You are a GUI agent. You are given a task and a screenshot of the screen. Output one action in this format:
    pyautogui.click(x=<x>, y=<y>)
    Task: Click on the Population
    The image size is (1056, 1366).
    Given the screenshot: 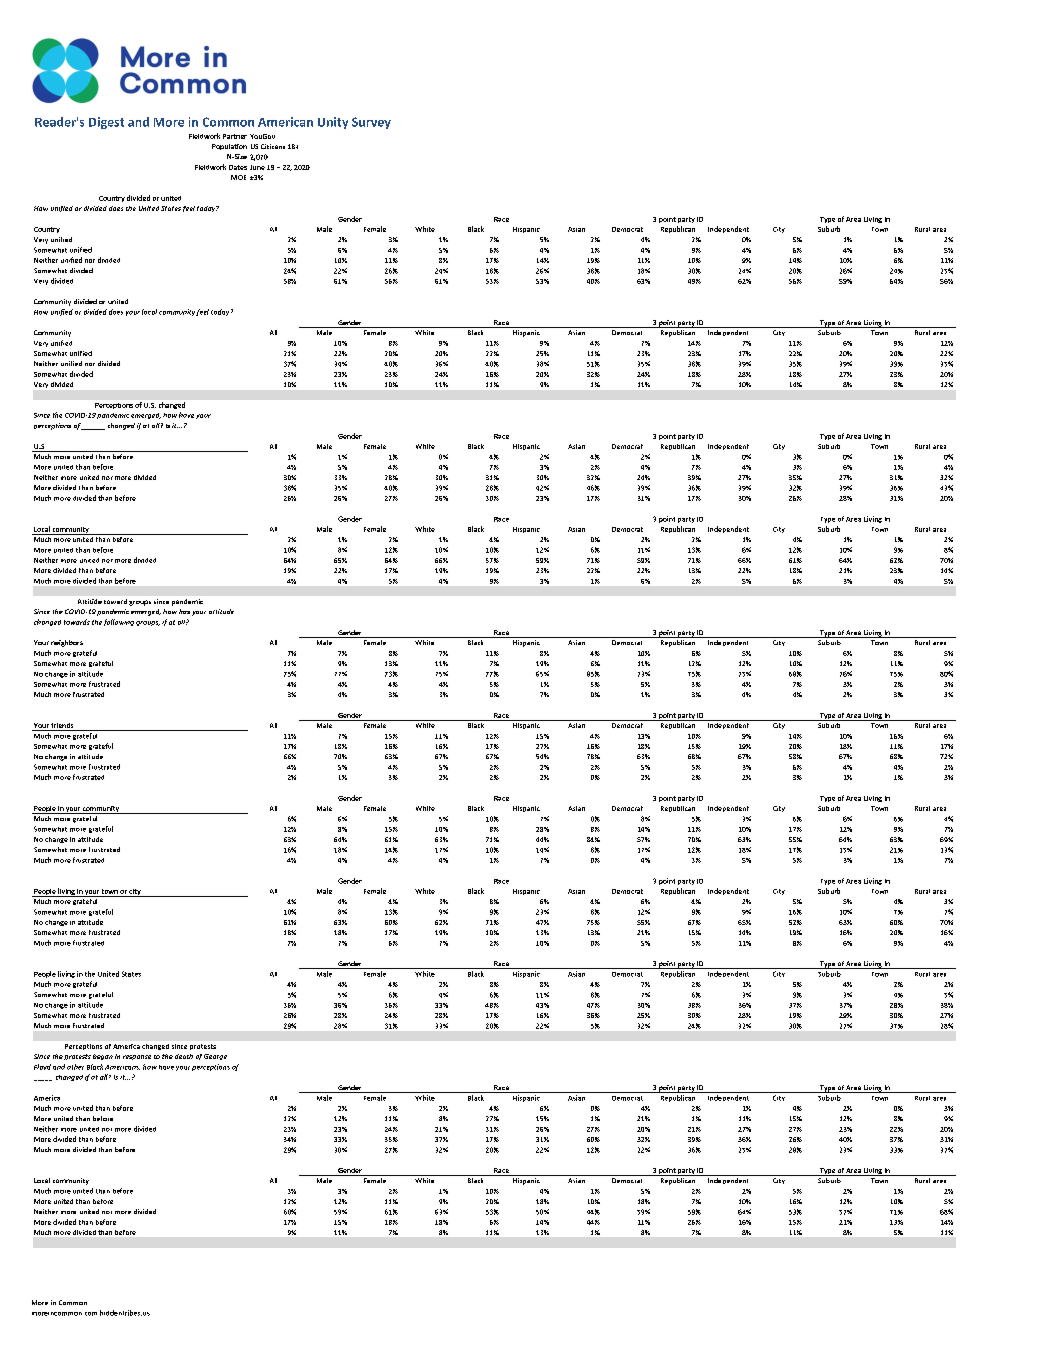 What is the action you would take?
    pyautogui.click(x=229, y=147)
